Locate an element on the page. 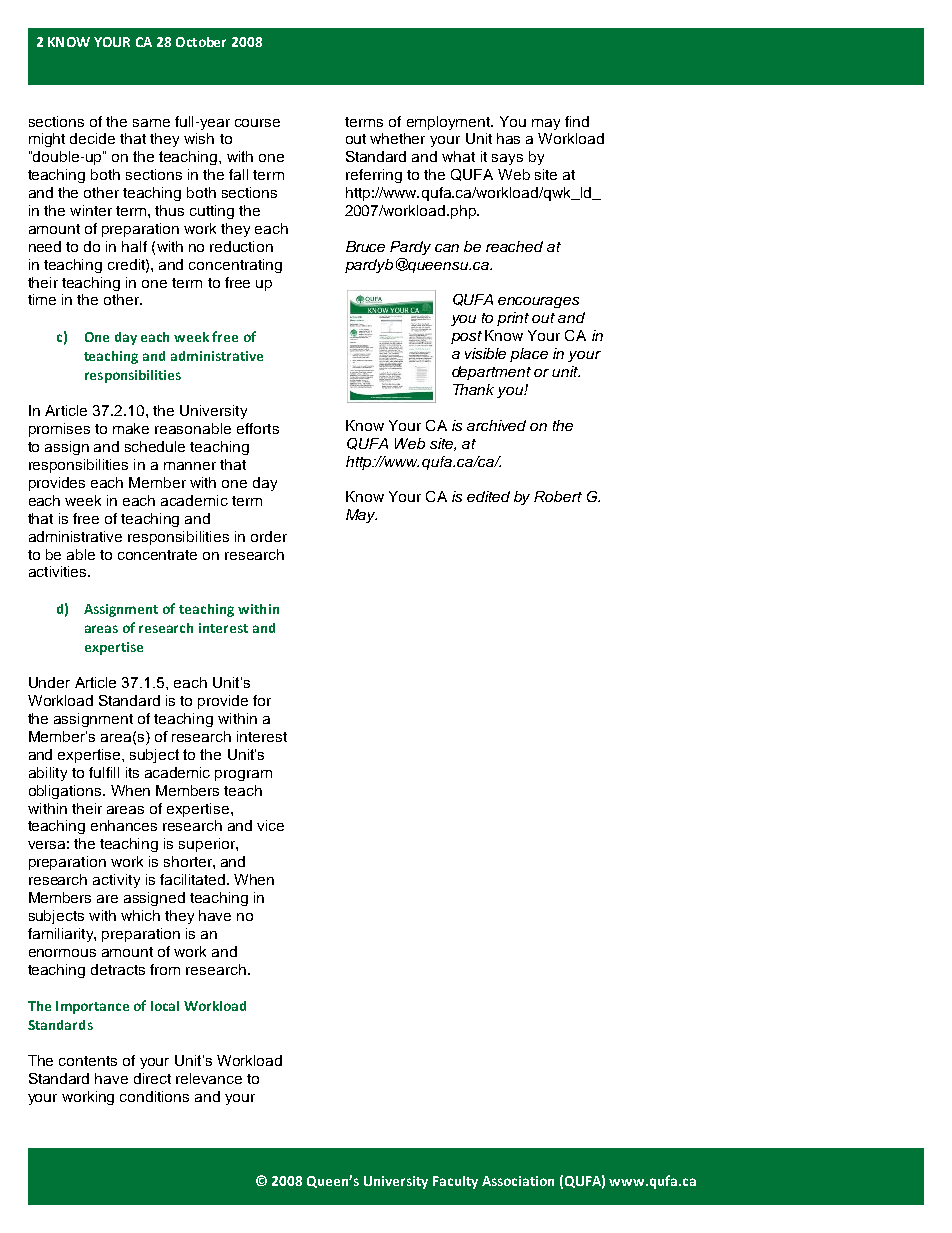 The height and width of the document is (1233, 952). activities is located at coordinates (59, 571).
